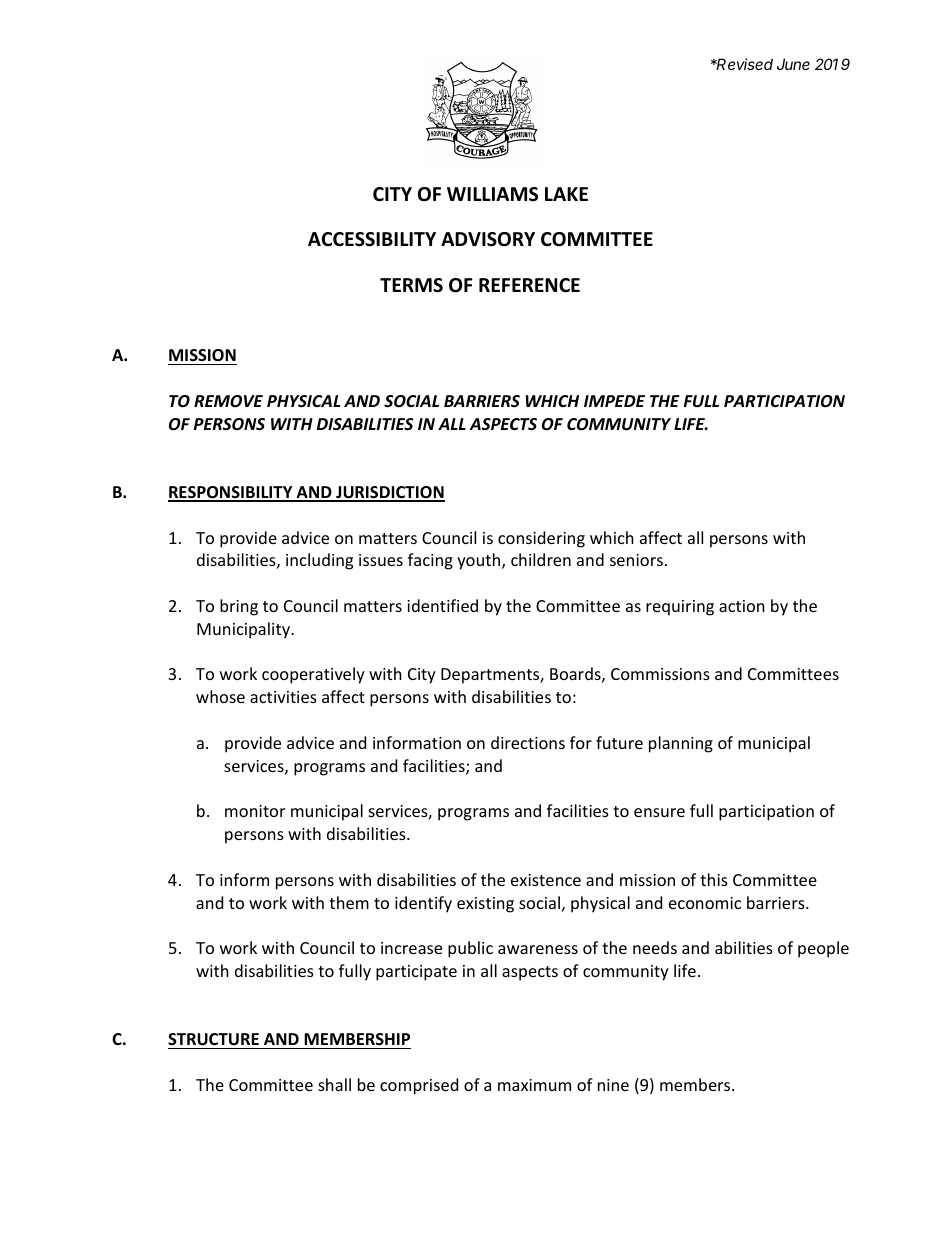 The width and height of the screenshot is (952, 1233). What do you see at coordinates (541, 559) in the screenshot?
I see `children` at bounding box center [541, 559].
